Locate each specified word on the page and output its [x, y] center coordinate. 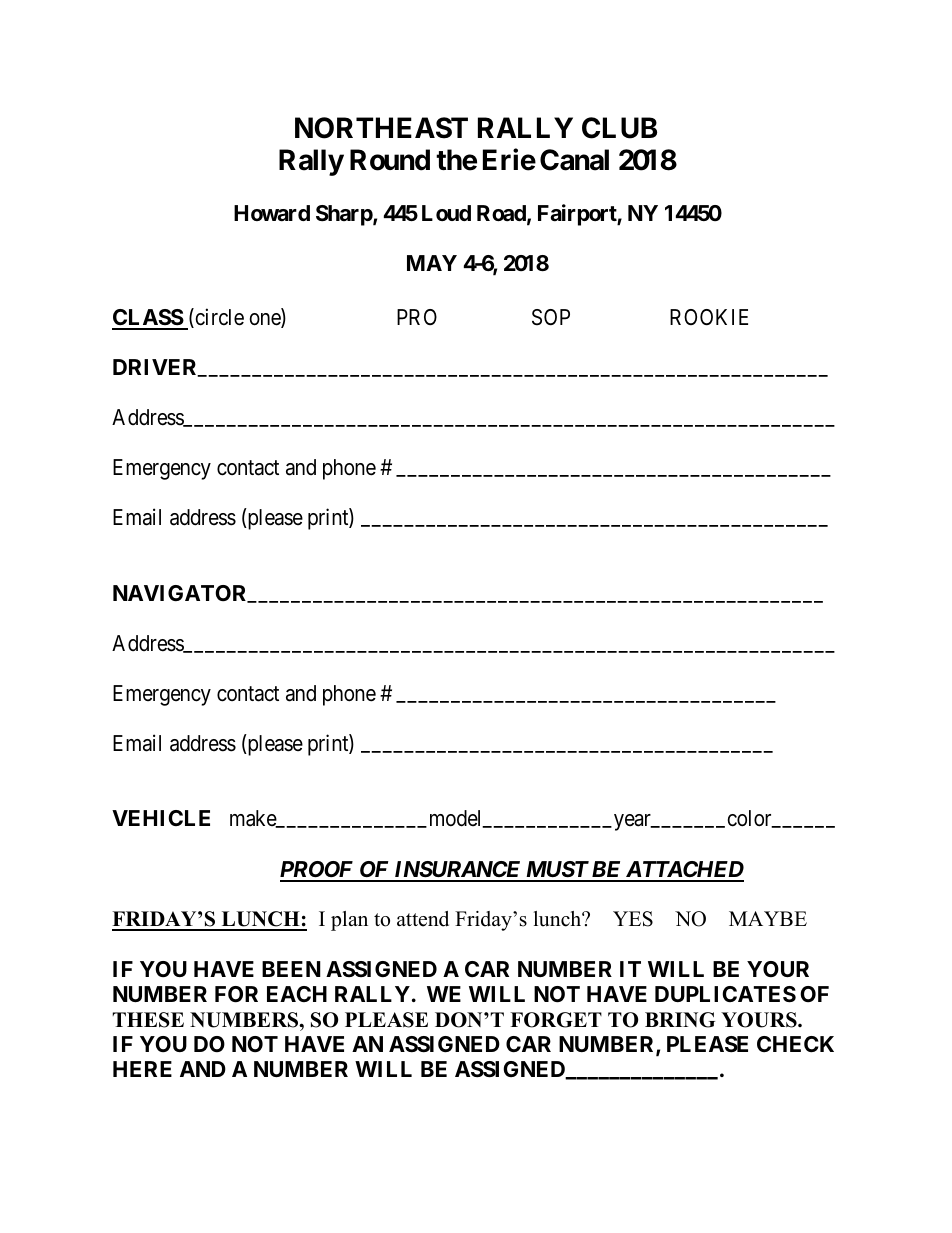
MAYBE [768, 918]
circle [218, 318]
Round [390, 160]
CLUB [619, 128]
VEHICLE [161, 818]
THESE [148, 1020]
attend [423, 919]
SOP [551, 317]
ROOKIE [709, 317]
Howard [272, 213]
